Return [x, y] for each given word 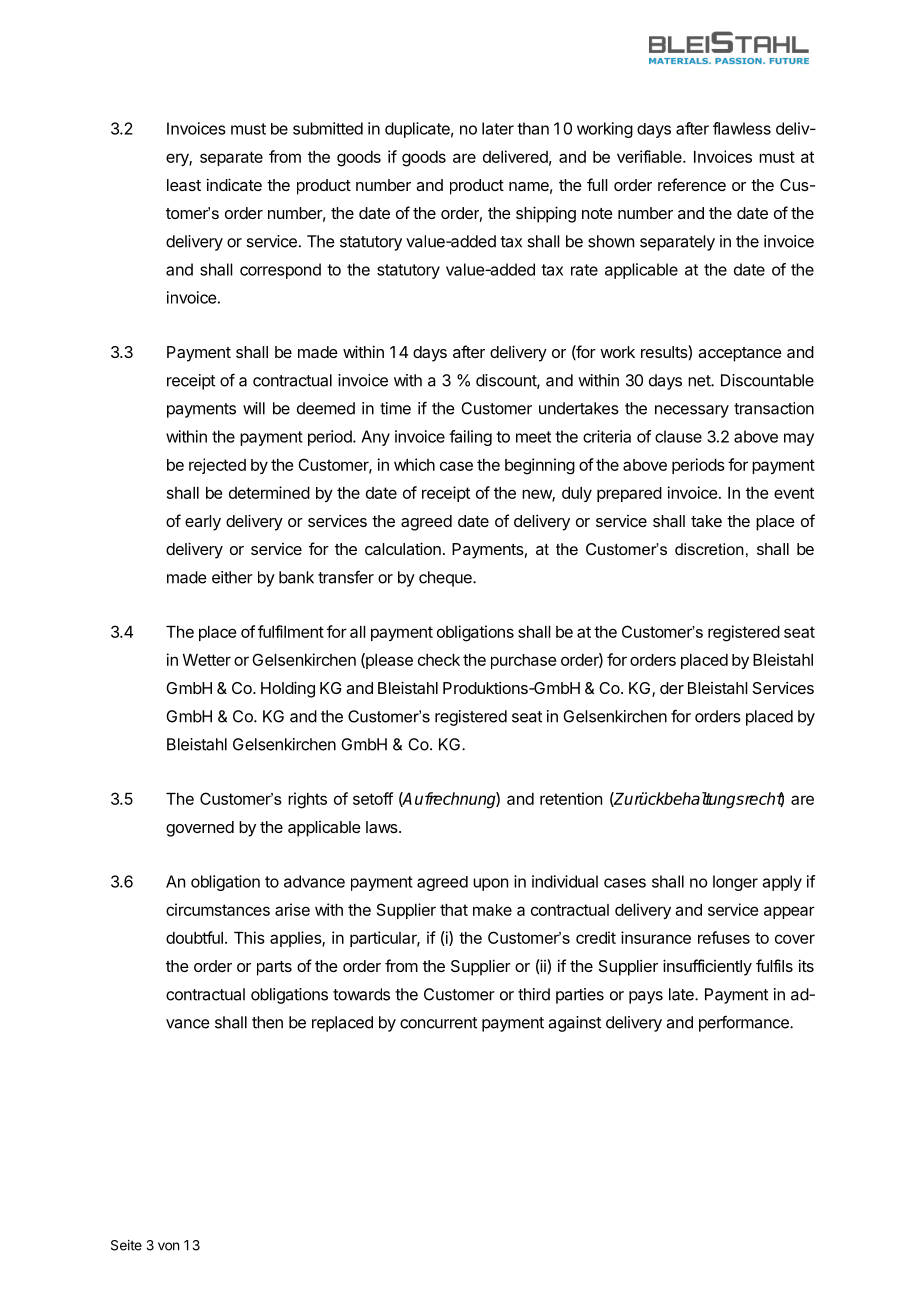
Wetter [207, 660]
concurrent [438, 1023]
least [184, 185]
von [168, 1246]
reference [692, 184]
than [533, 128]
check [439, 660]
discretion [709, 549]
